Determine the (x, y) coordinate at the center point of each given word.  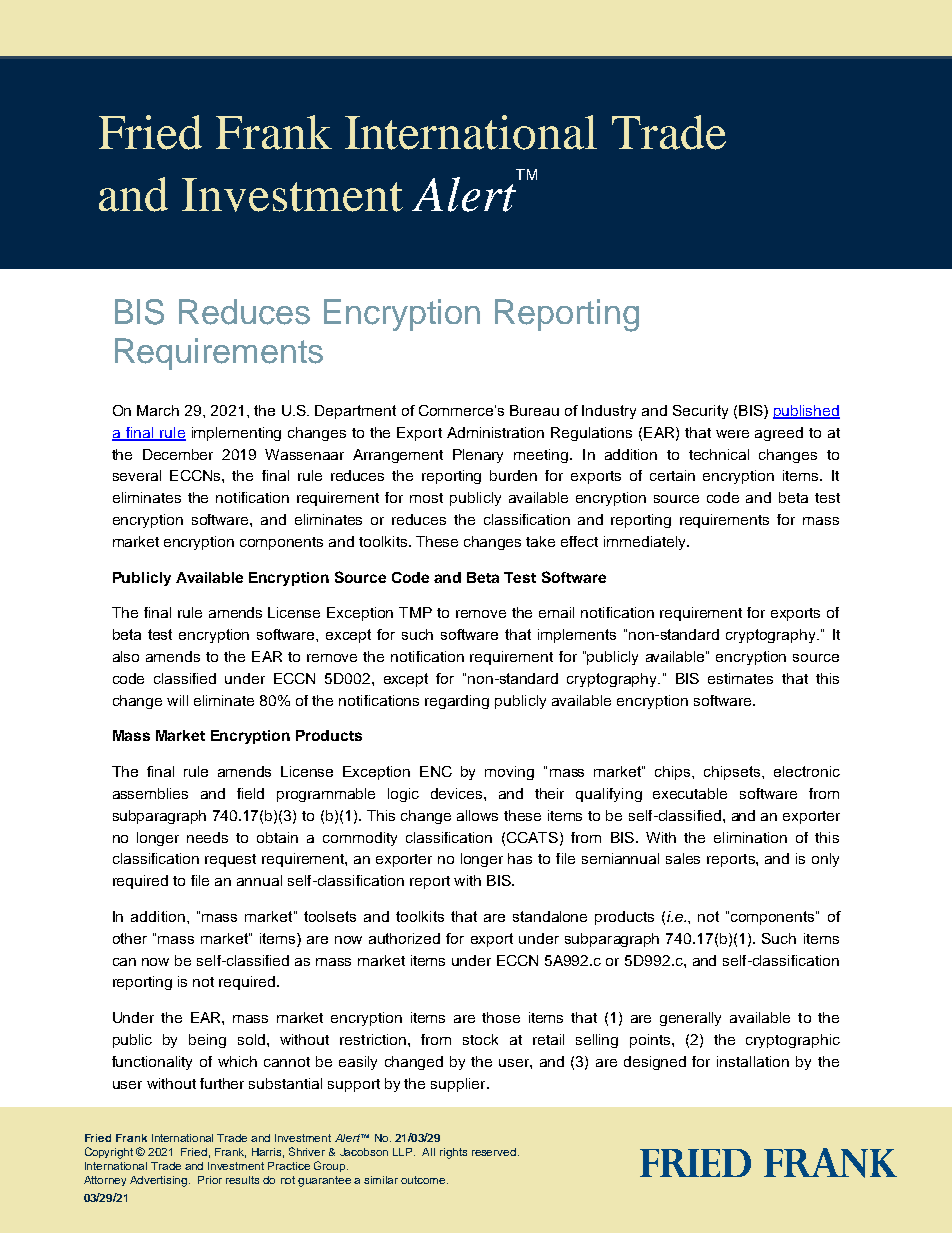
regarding (457, 702)
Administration (495, 432)
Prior (210, 1180)
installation (753, 1061)
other (130, 938)
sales (683, 858)
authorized (404, 938)
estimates (740, 678)
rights (453, 1153)
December (178, 454)
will (177, 700)
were (732, 434)
